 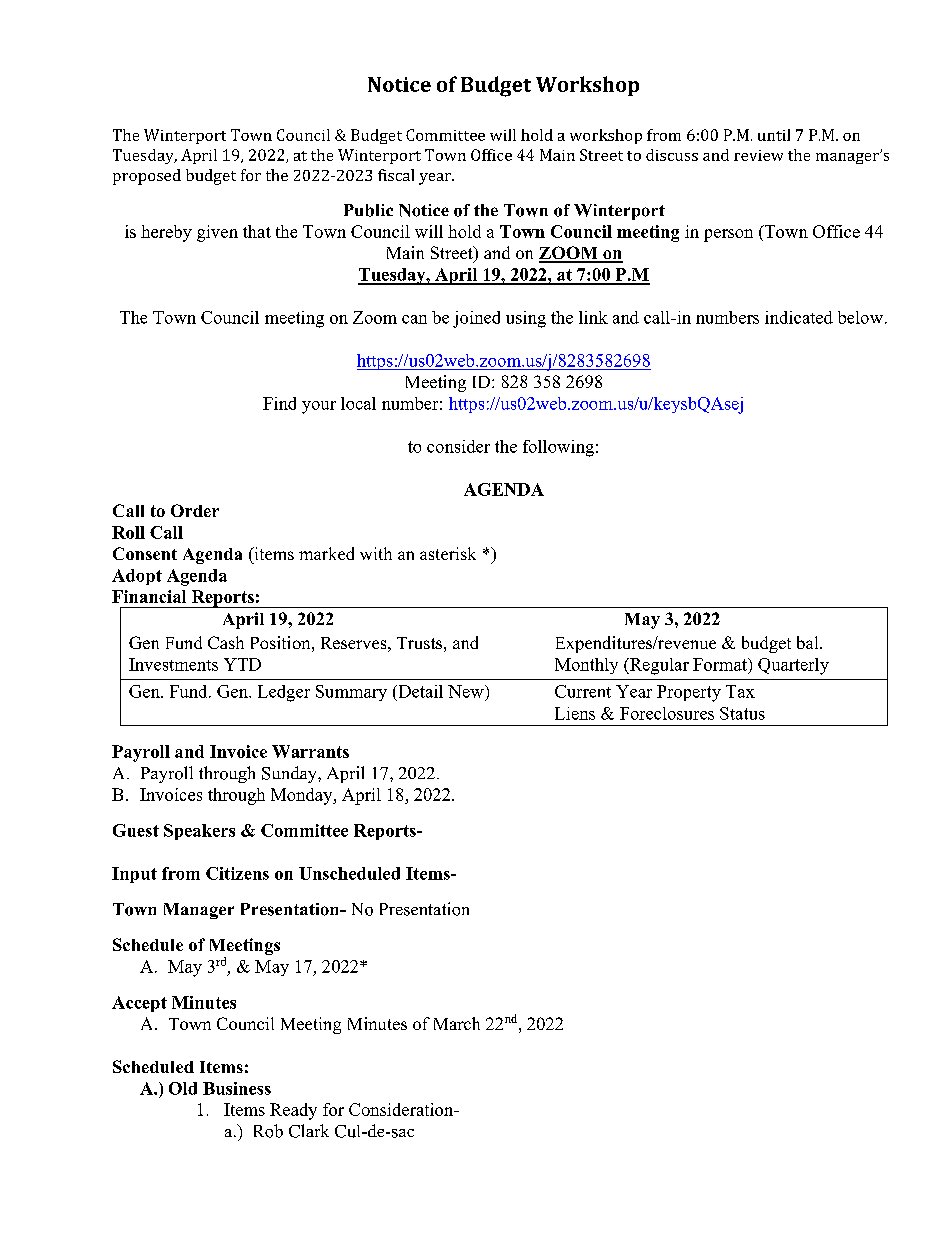 I want to click on New, so click(x=467, y=691).
